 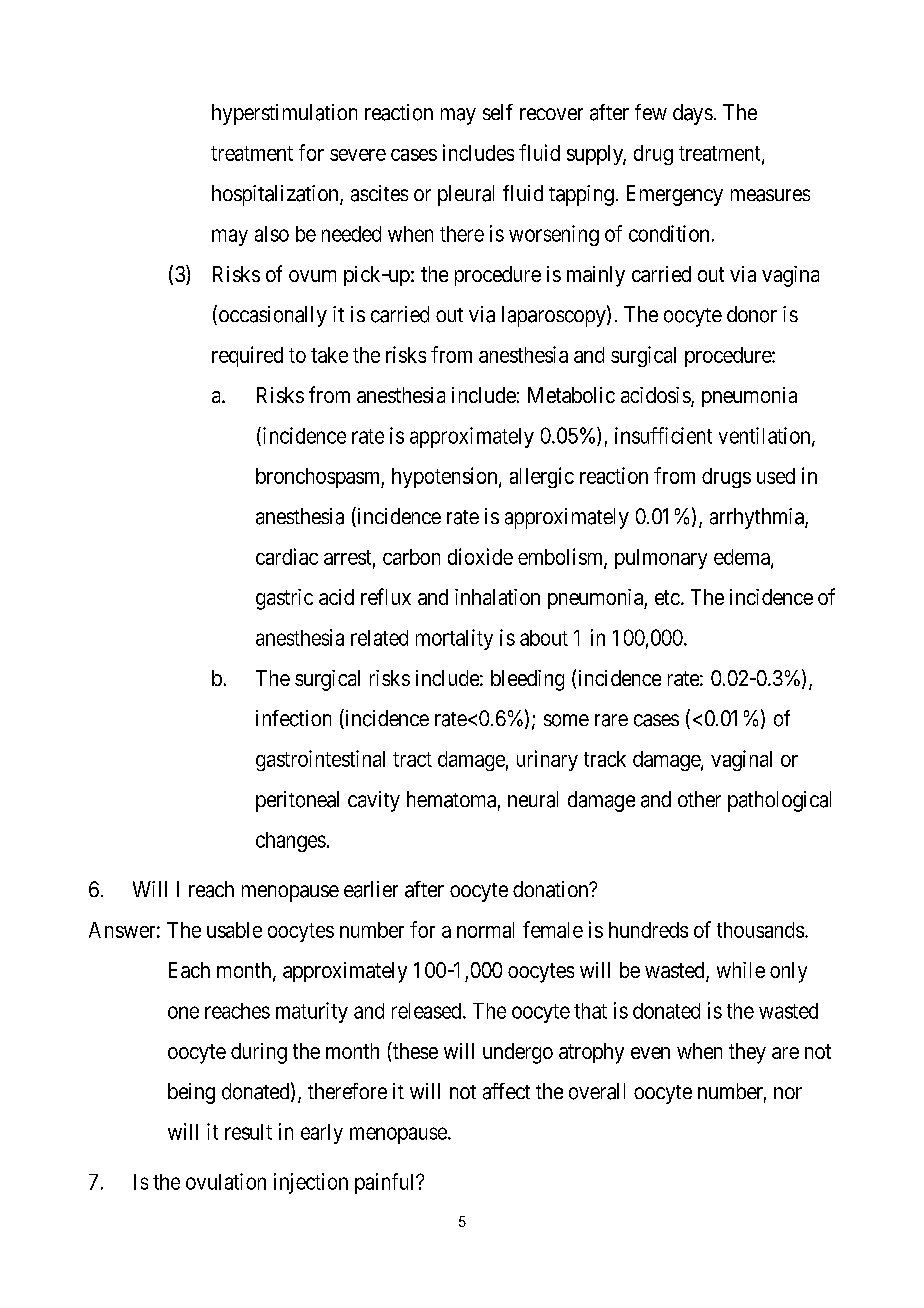 I want to click on result, so click(x=248, y=1132).
